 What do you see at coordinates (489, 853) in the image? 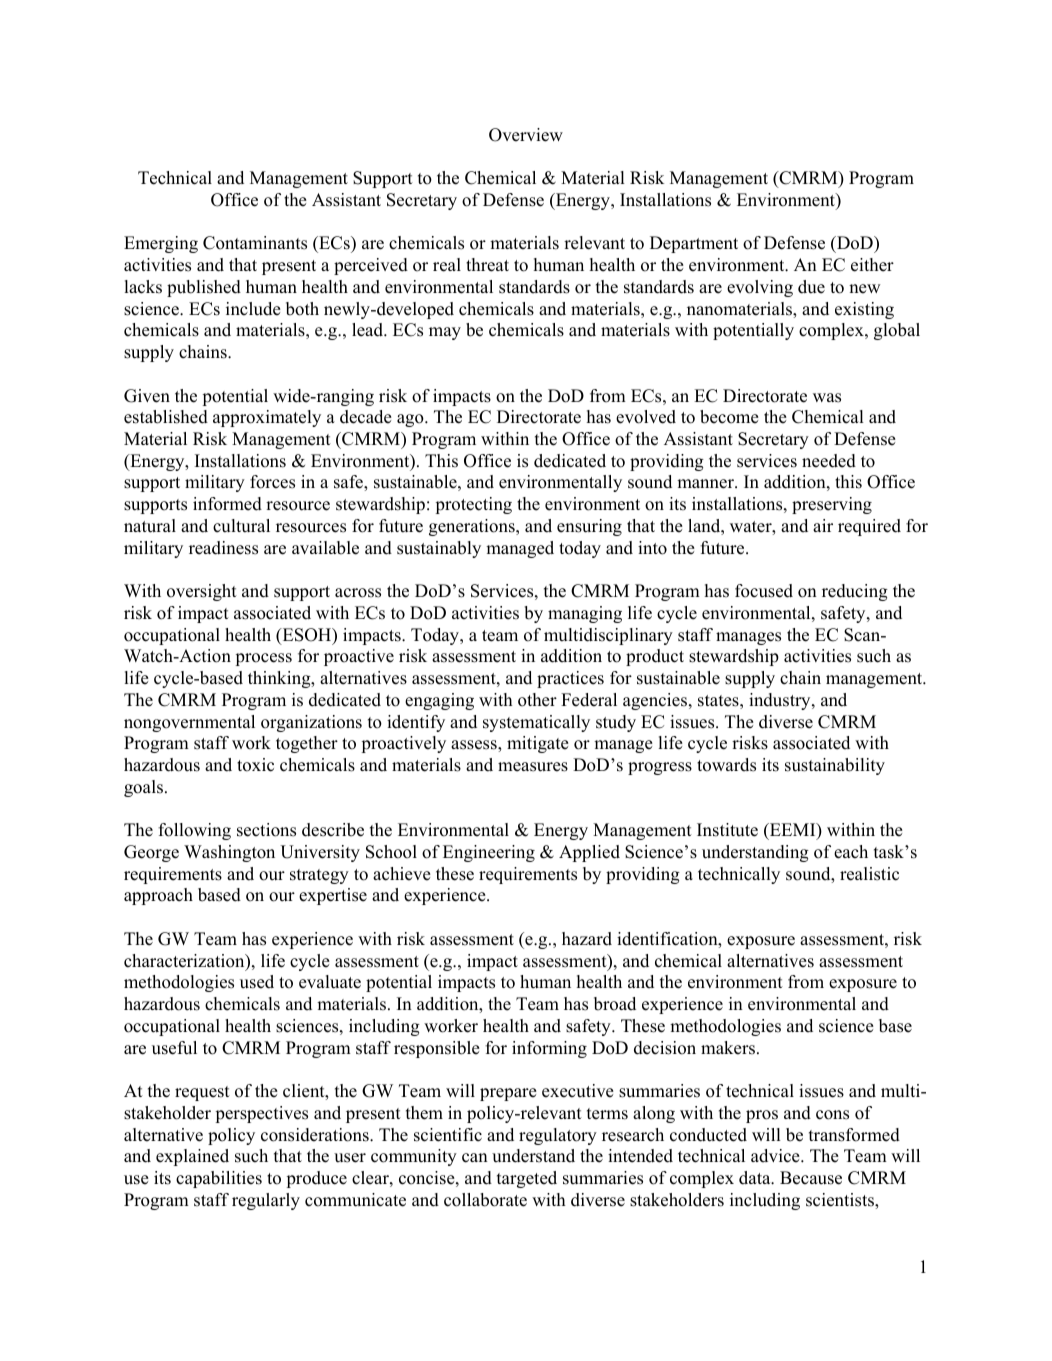
I see `Engineering` at bounding box center [489, 853].
